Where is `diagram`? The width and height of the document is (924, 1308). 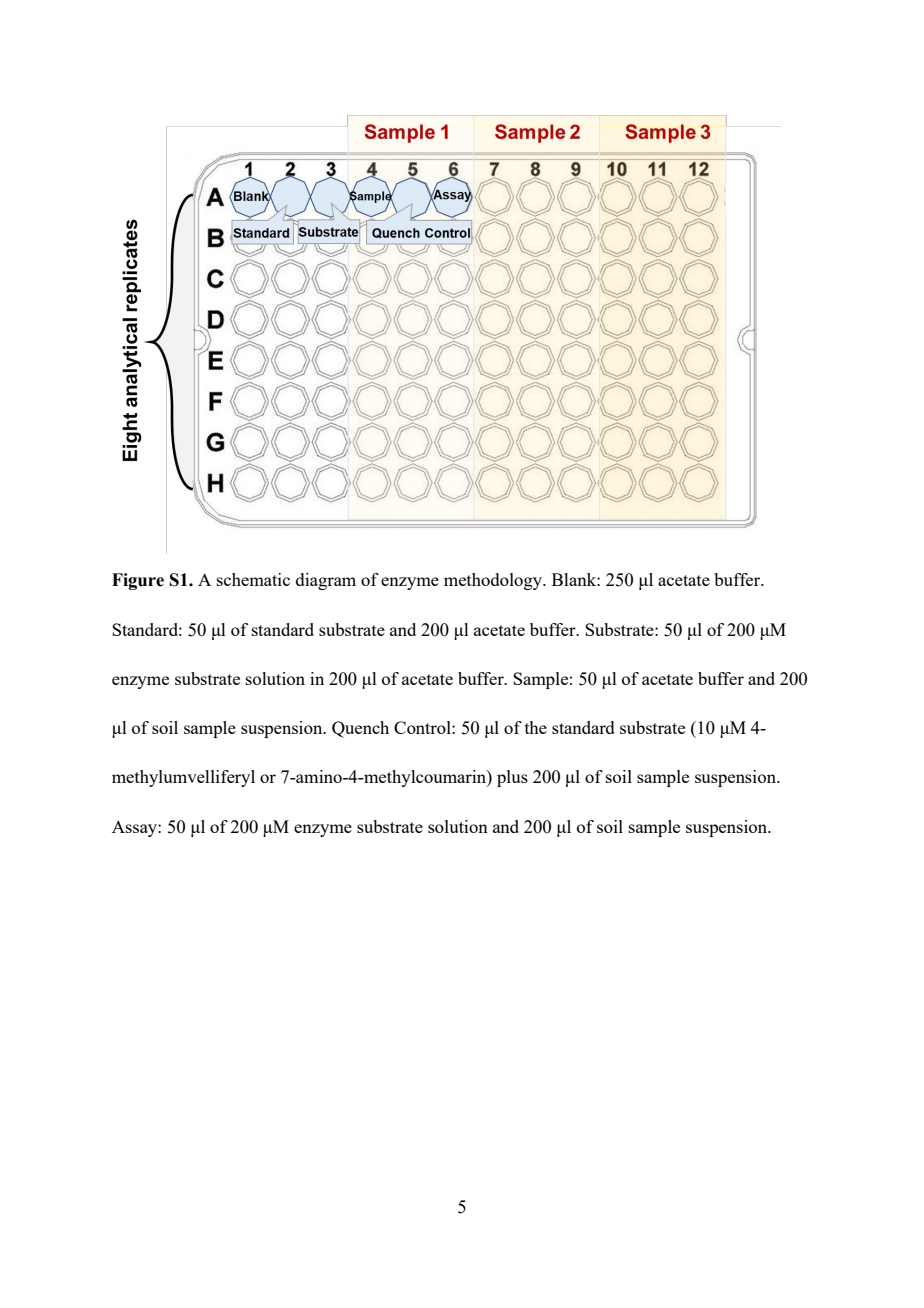
diagram is located at coordinates (326, 581).
